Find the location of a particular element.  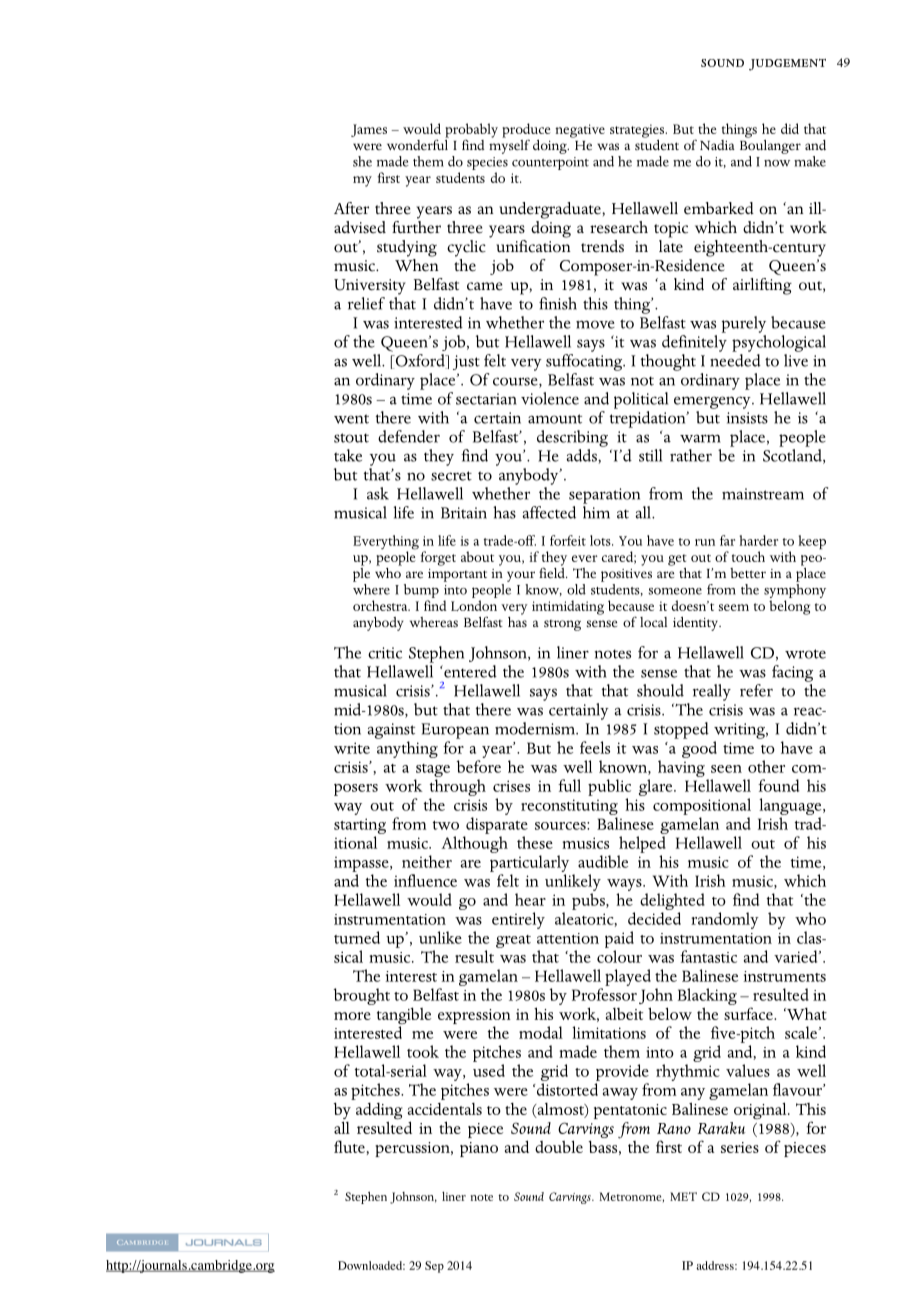

defender is located at coordinates (409, 436).
